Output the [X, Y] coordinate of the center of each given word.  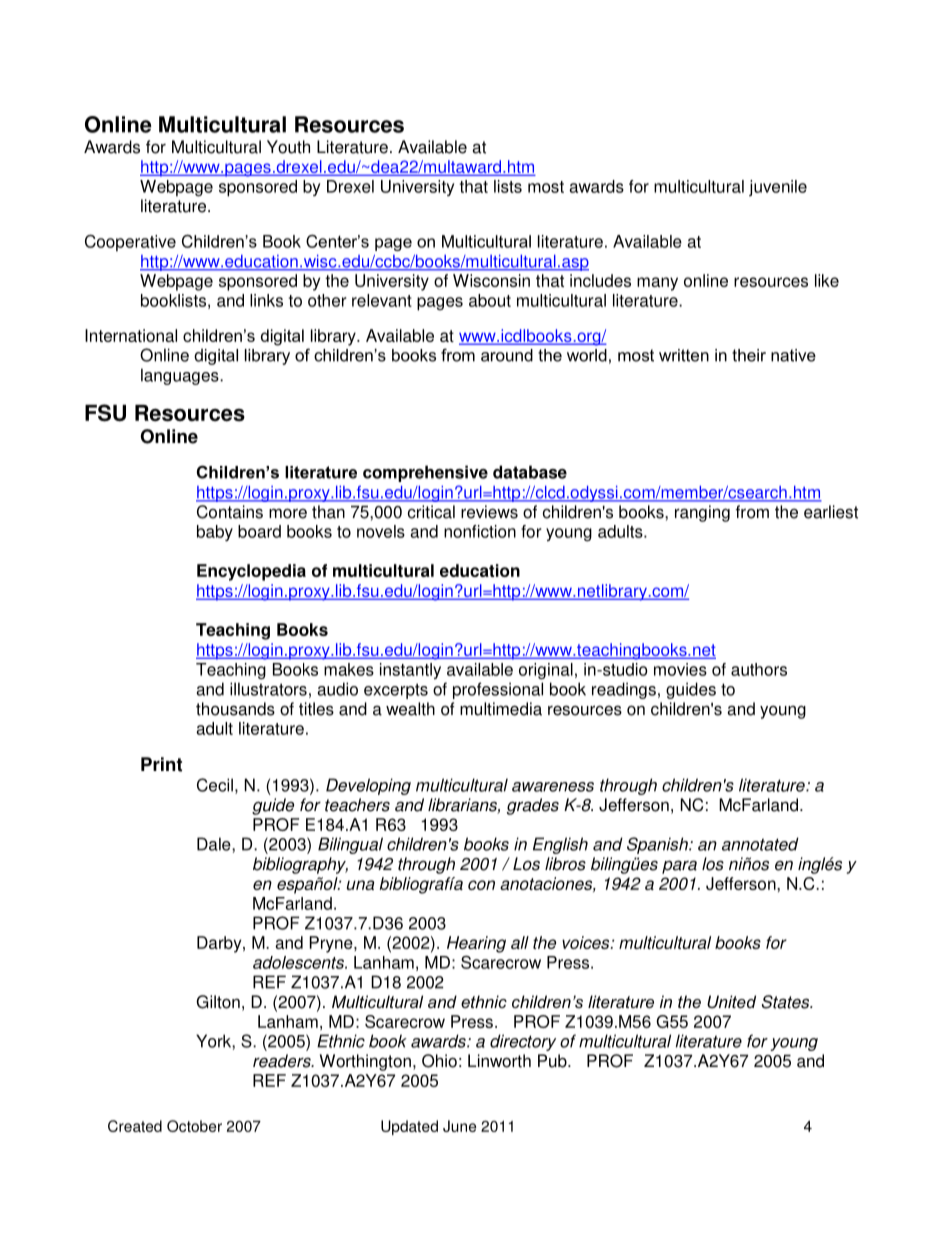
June [459, 1126]
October [194, 1126]
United [731, 1001]
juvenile [778, 188]
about [490, 300]
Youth [288, 147]
